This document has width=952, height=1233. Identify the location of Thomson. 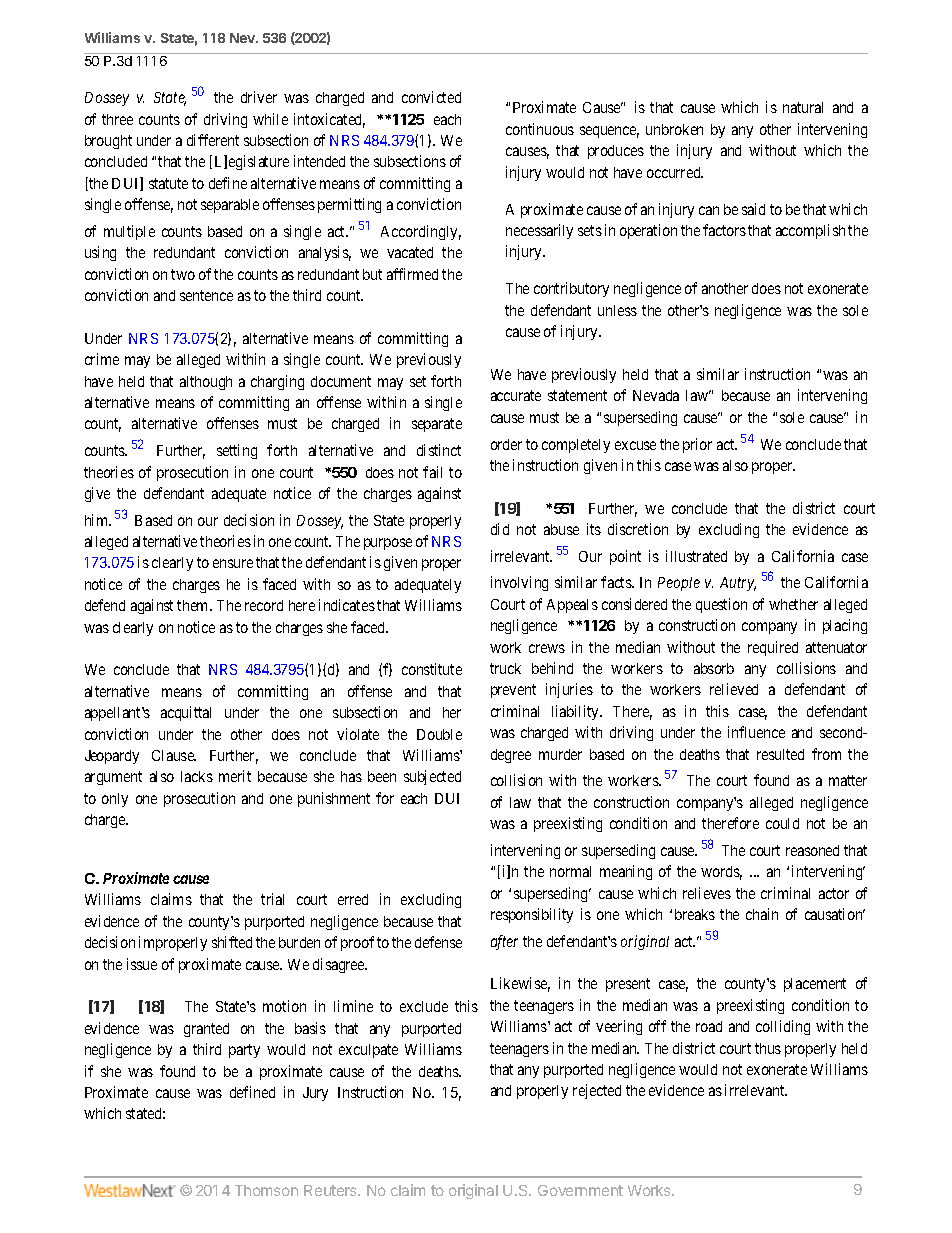
(266, 1190).
